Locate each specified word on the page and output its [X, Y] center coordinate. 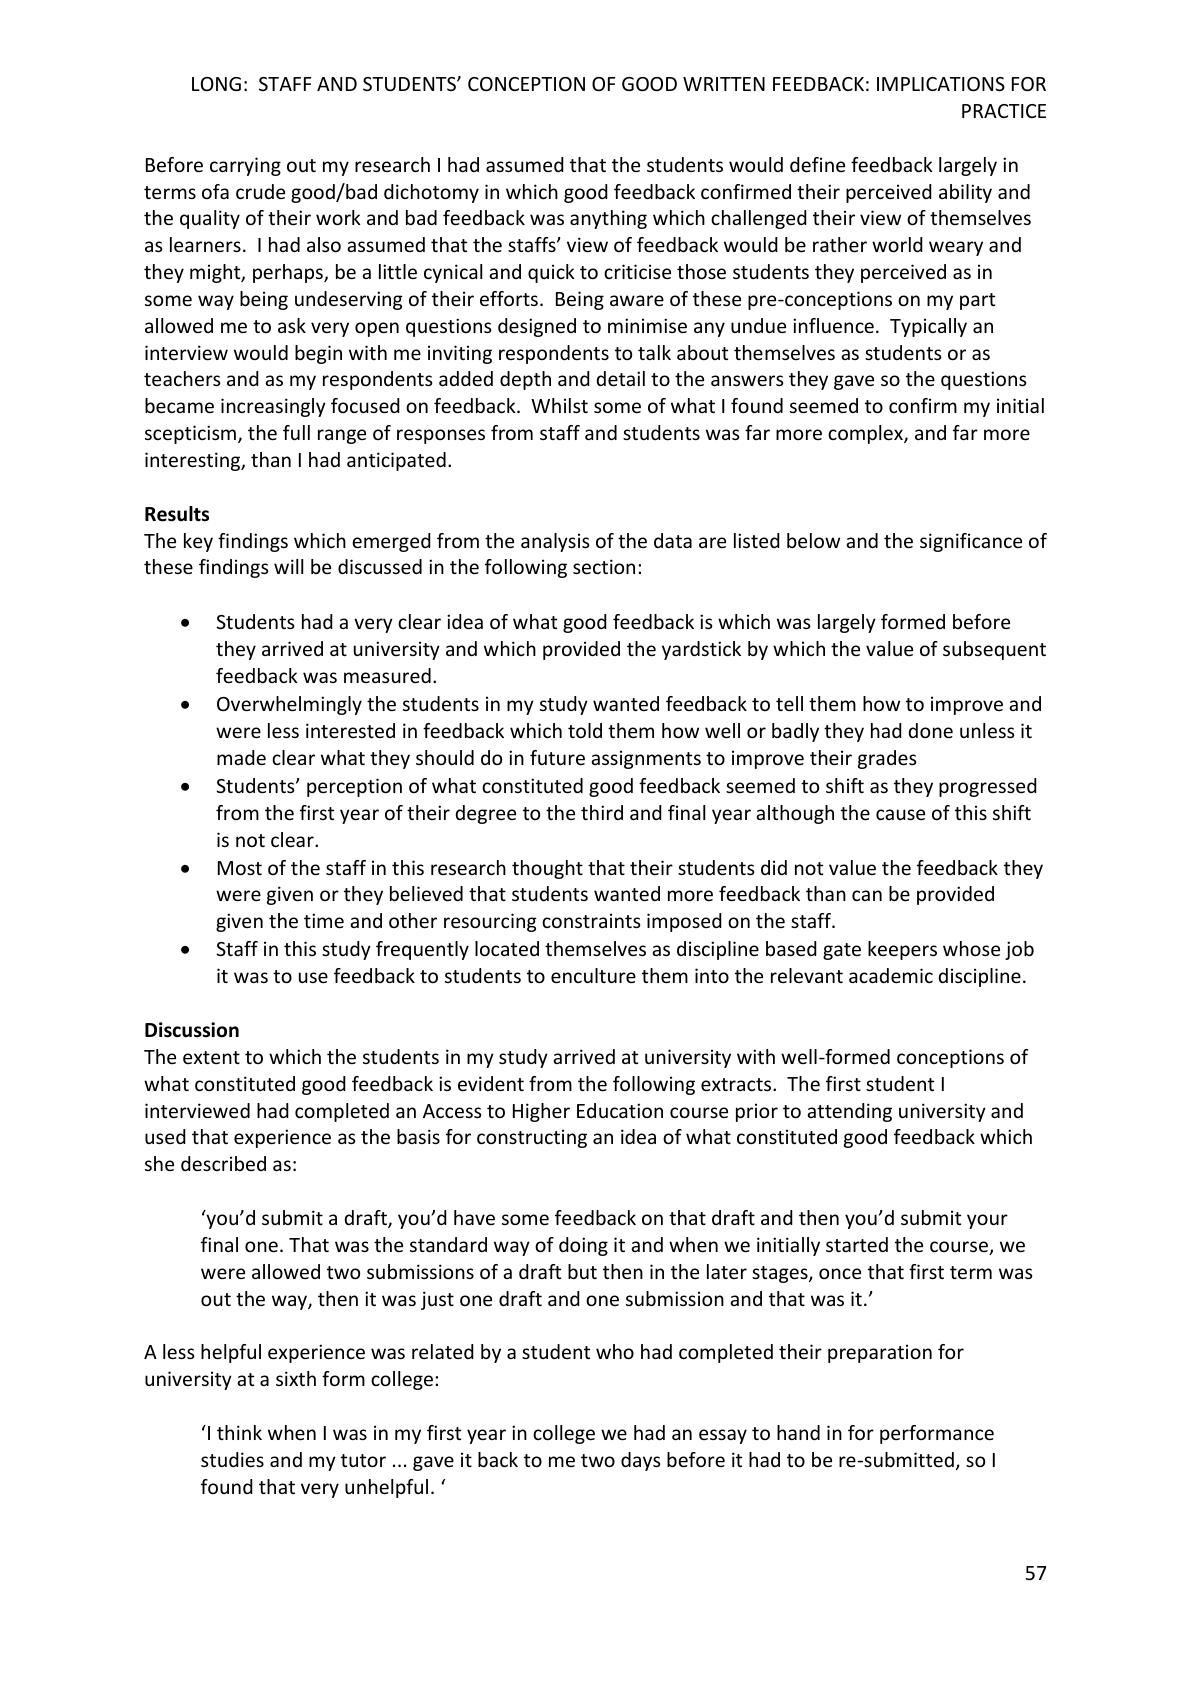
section [604, 566]
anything [608, 219]
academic [891, 975]
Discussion [192, 1030]
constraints [591, 920]
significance [971, 542]
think [239, 1432]
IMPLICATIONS [941, 84]
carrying [245, 166]
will [288, 566]
